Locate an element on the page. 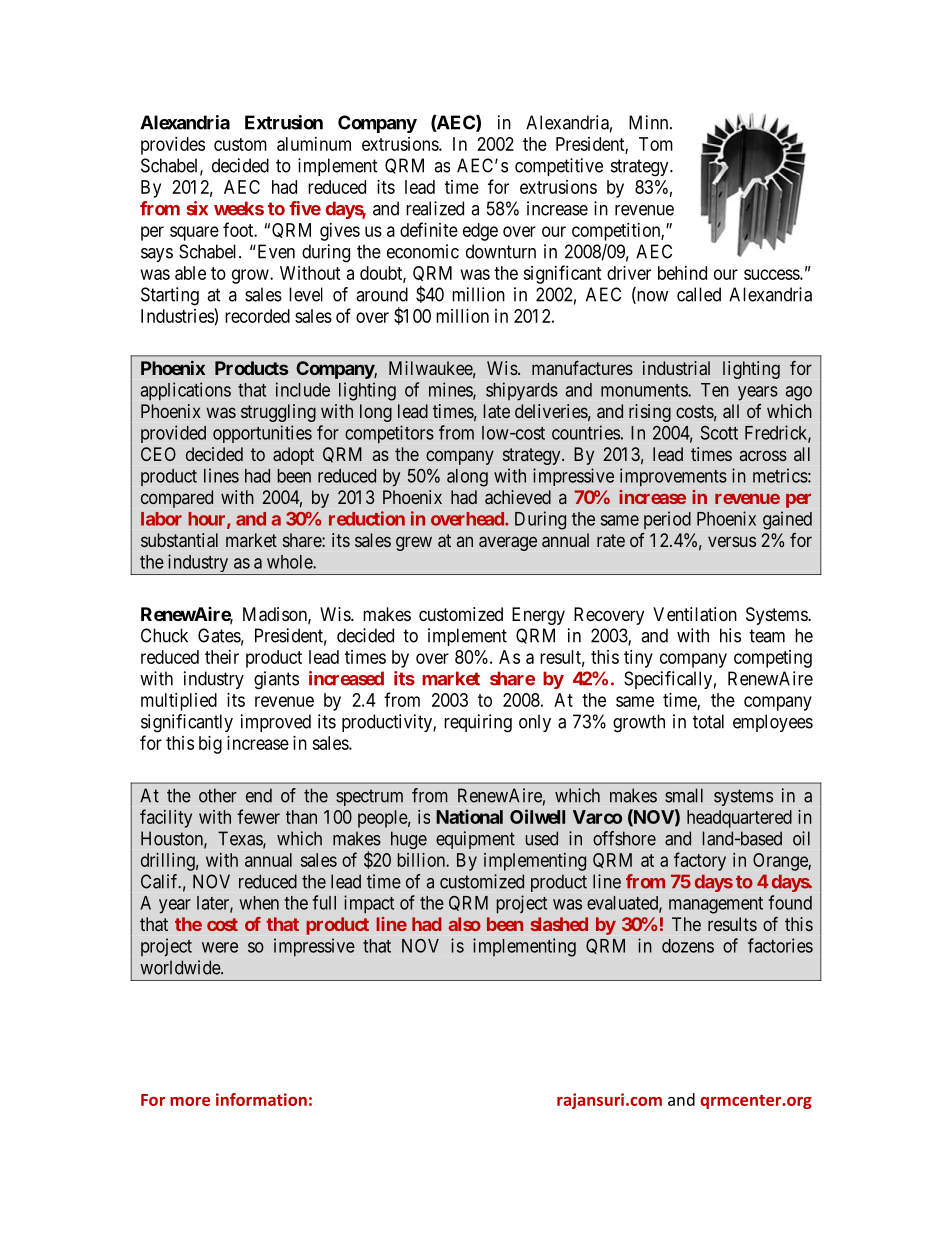 This image has height=1233, width=952. dozens is located at coordinates (688, 946).
